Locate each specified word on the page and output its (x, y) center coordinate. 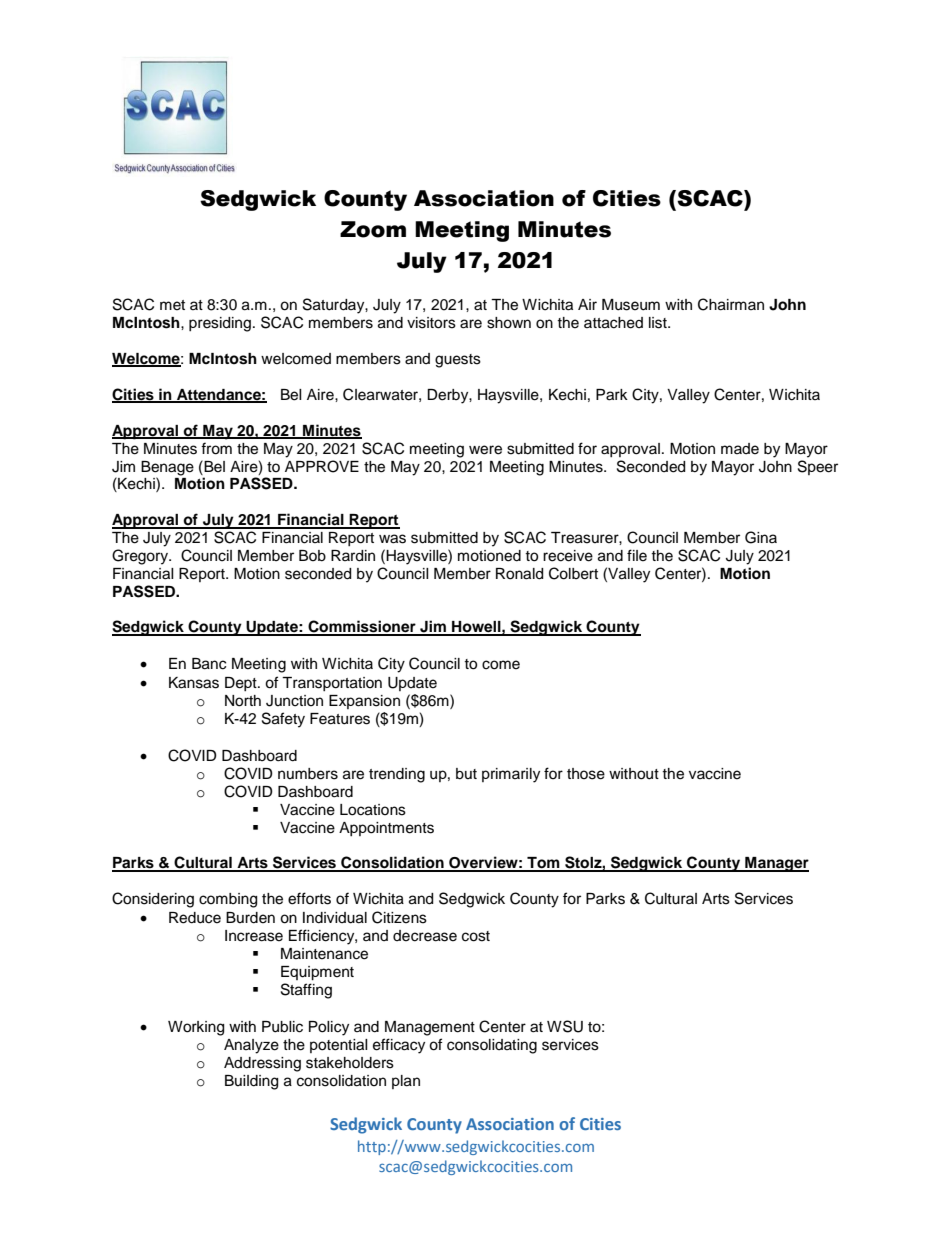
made (740, 449)
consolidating (492, 1046)
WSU (565, 1026)
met (172, 305)
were (485, 450)
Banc (209, 664)
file (637, 555)
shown (509, 323)
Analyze (251, 1046)
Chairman (731, 304)
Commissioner (362, 627)
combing (228, 900)
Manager (776, 864)
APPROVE (322, 466)
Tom (543, 864)
